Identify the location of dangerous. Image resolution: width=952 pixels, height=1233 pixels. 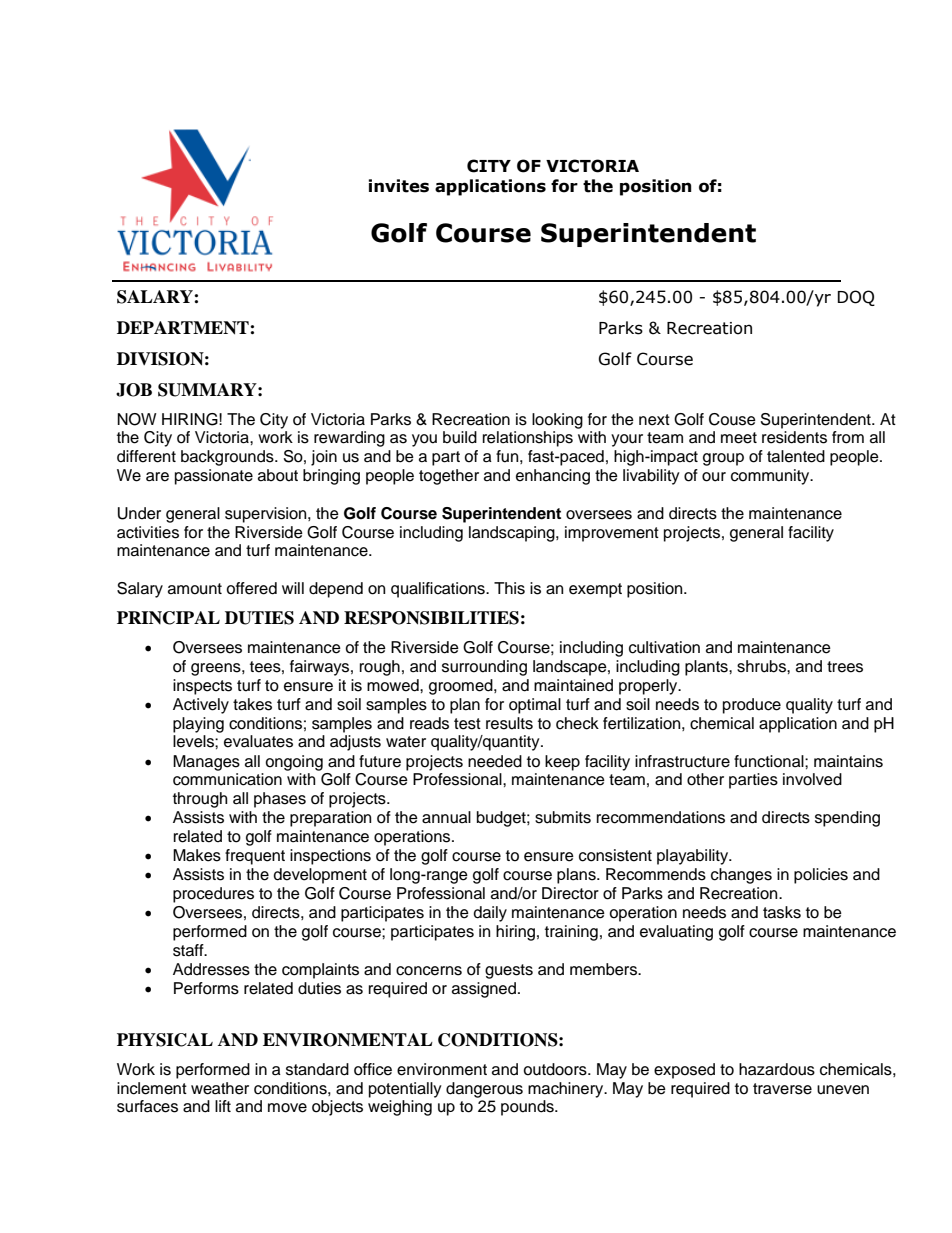
(484, 1090).
